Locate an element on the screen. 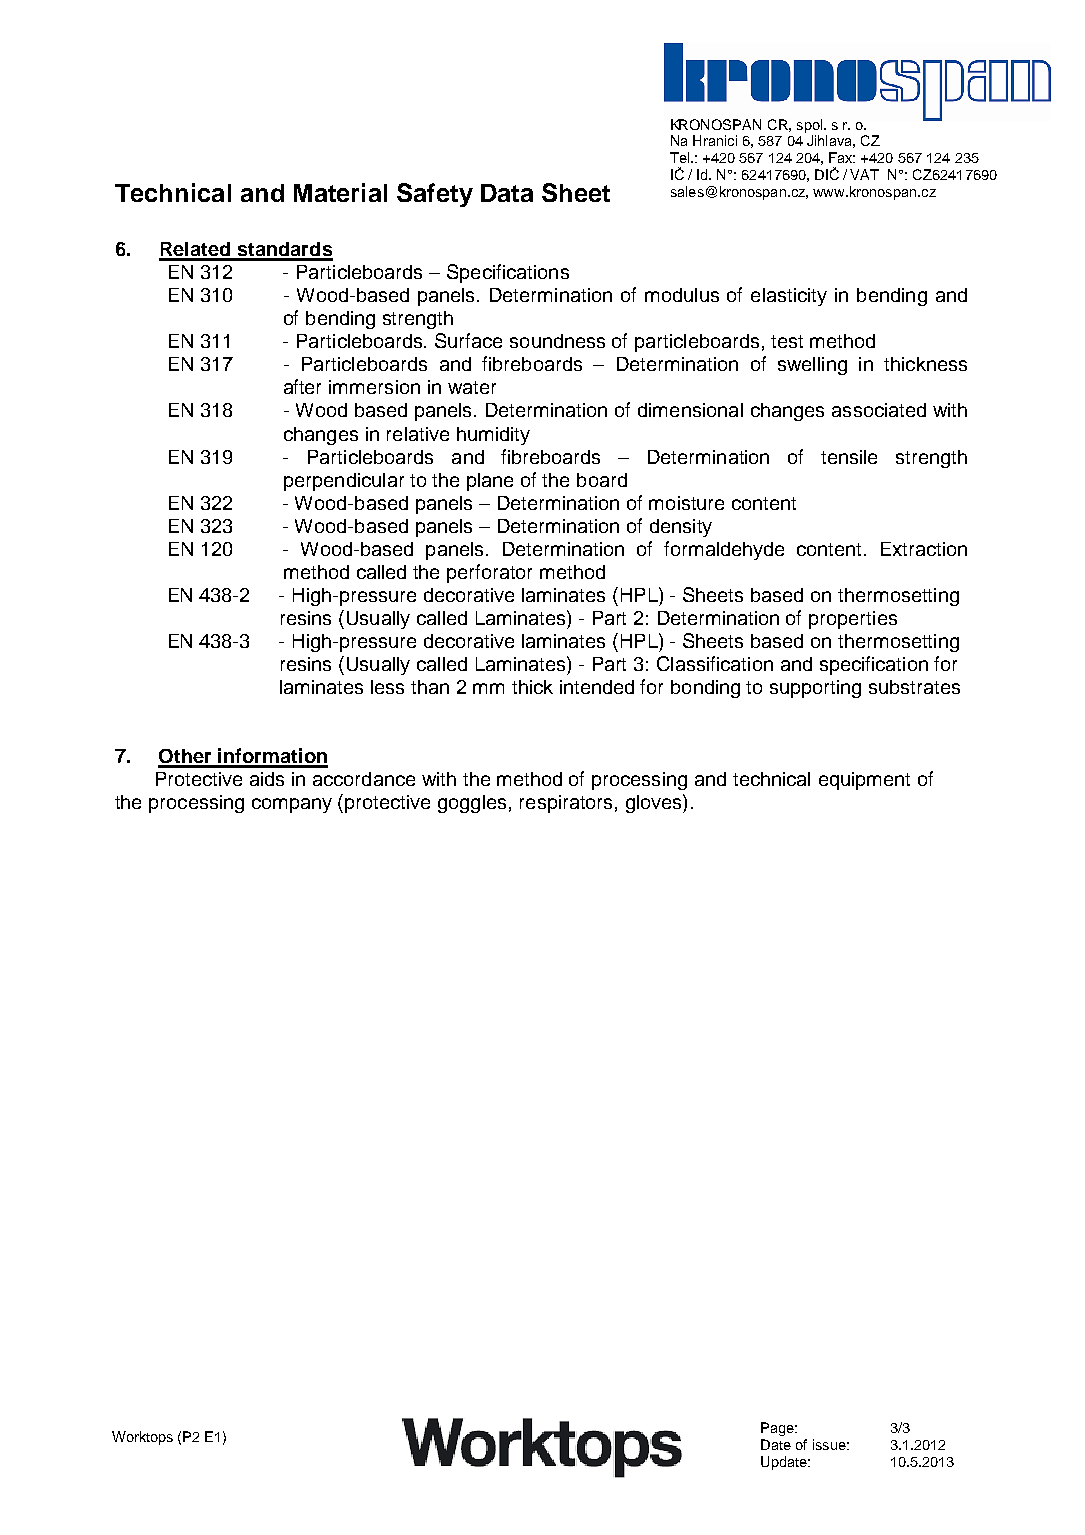 This screenshot has width=1085, height=1535. VAT is located at coordinates (864, 174).
